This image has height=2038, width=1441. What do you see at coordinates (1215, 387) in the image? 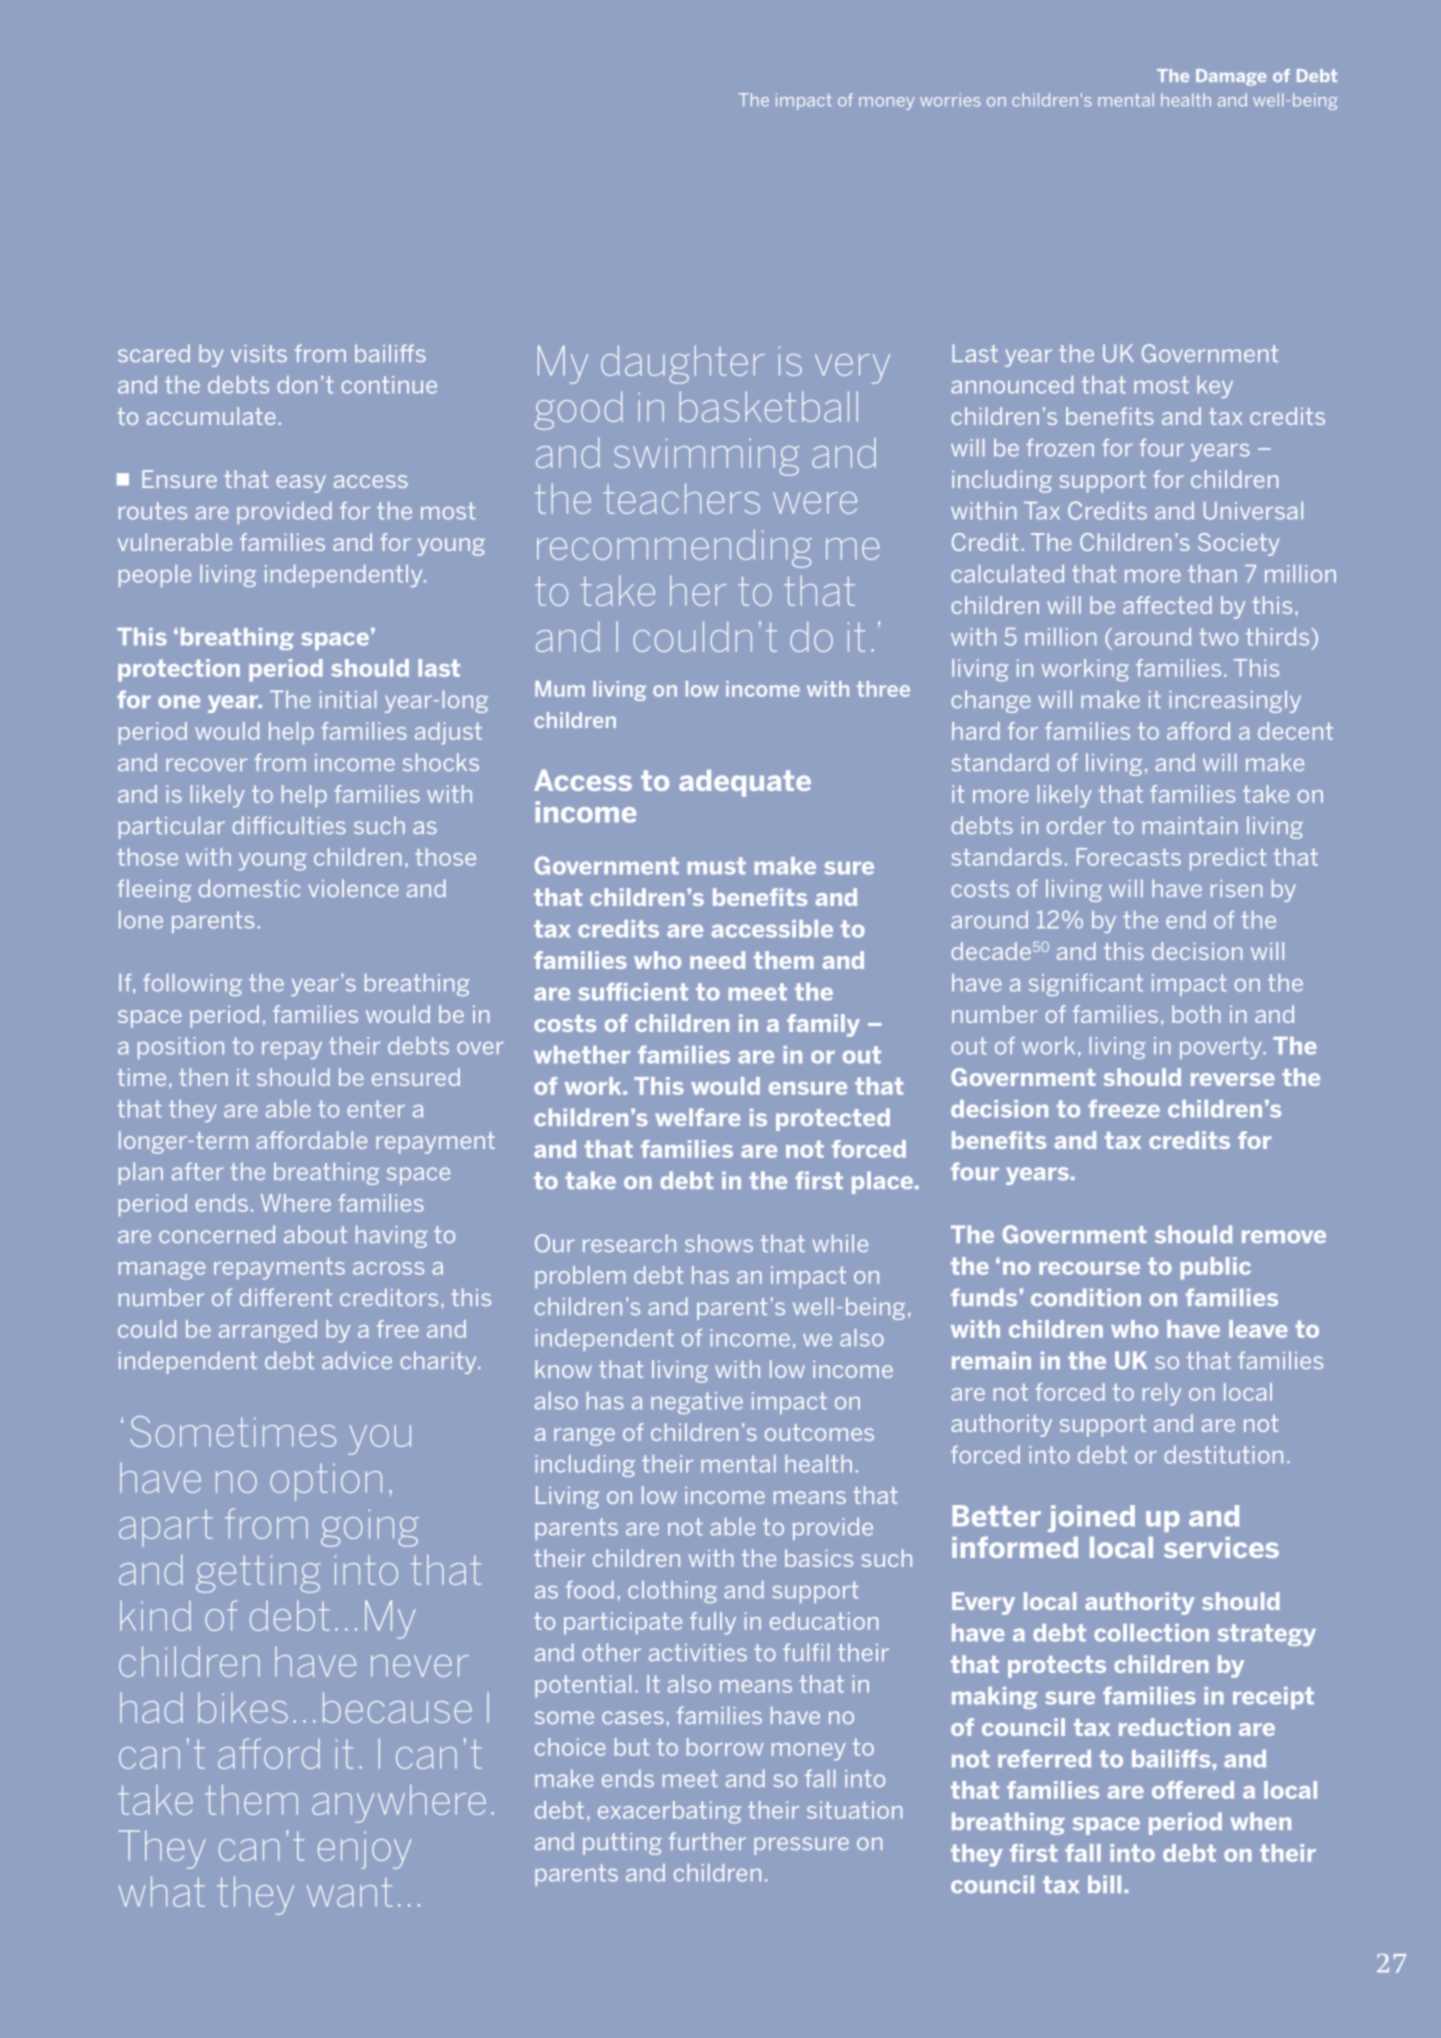
I see `key` at bounding box center [1215, 387].
